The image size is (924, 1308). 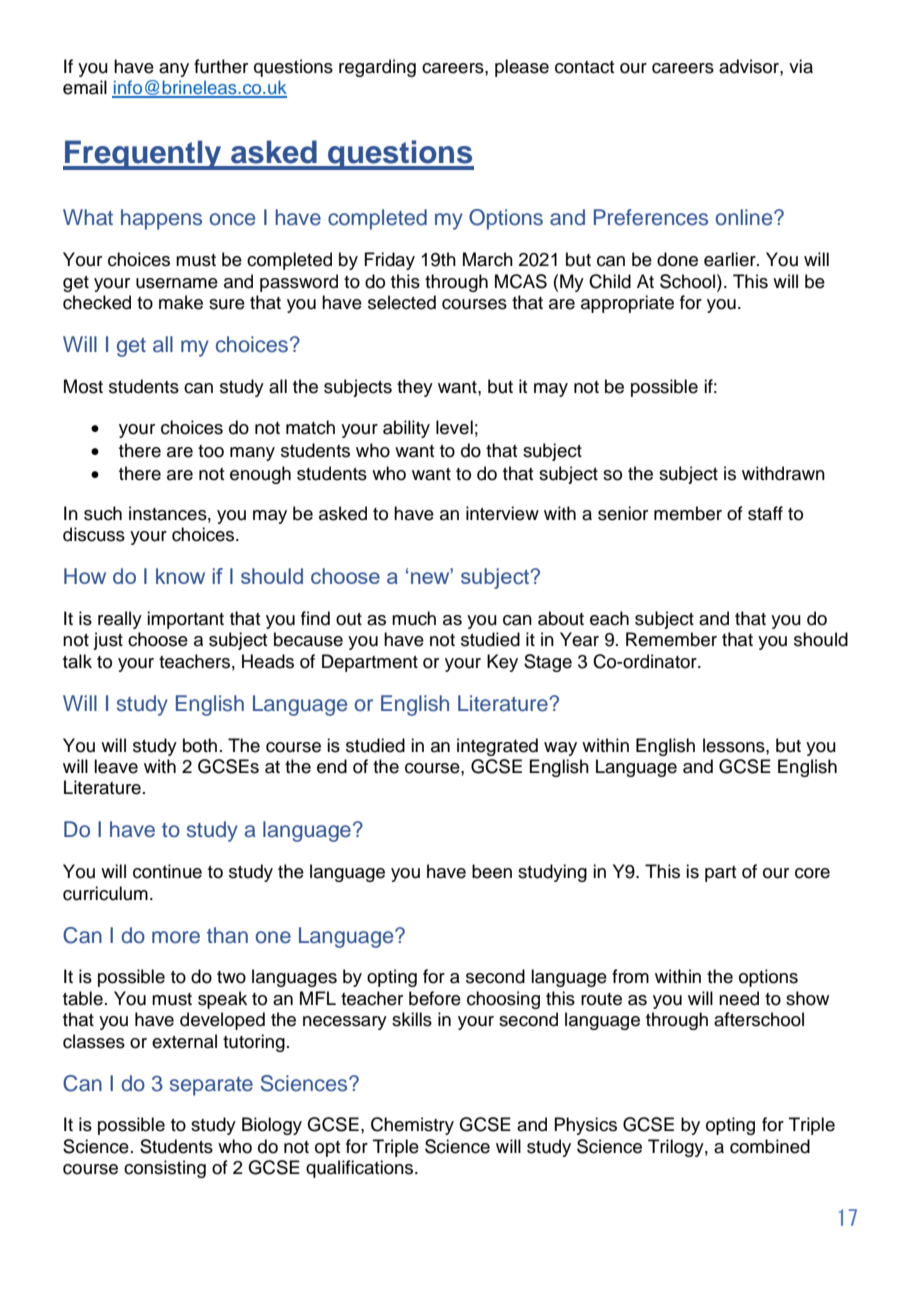 What do you see at coordinates (221, 66) in the page?
I see `further` at bounding box center [221, 66].
